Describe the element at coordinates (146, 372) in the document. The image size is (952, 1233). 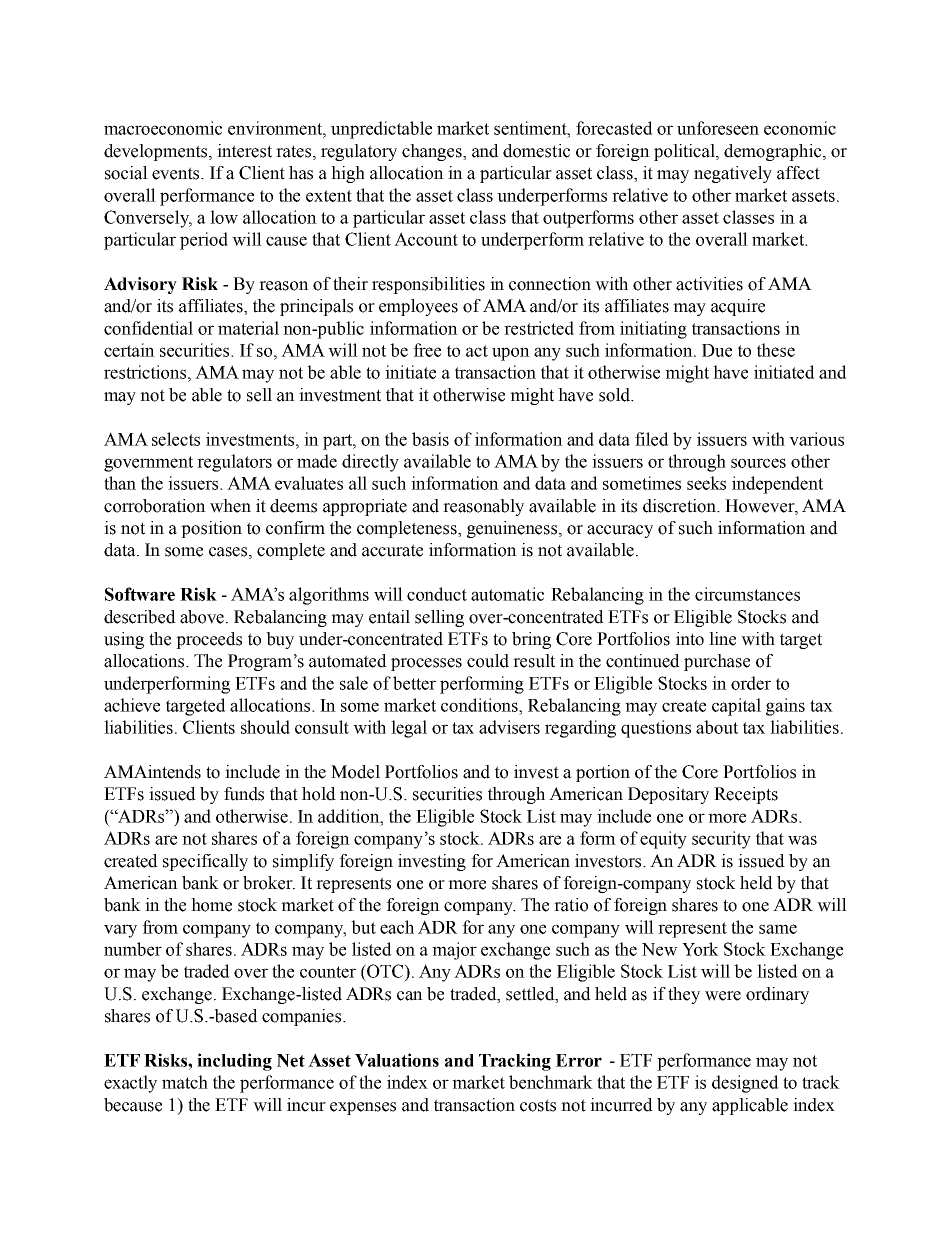
I see `restrictions` at that location.
